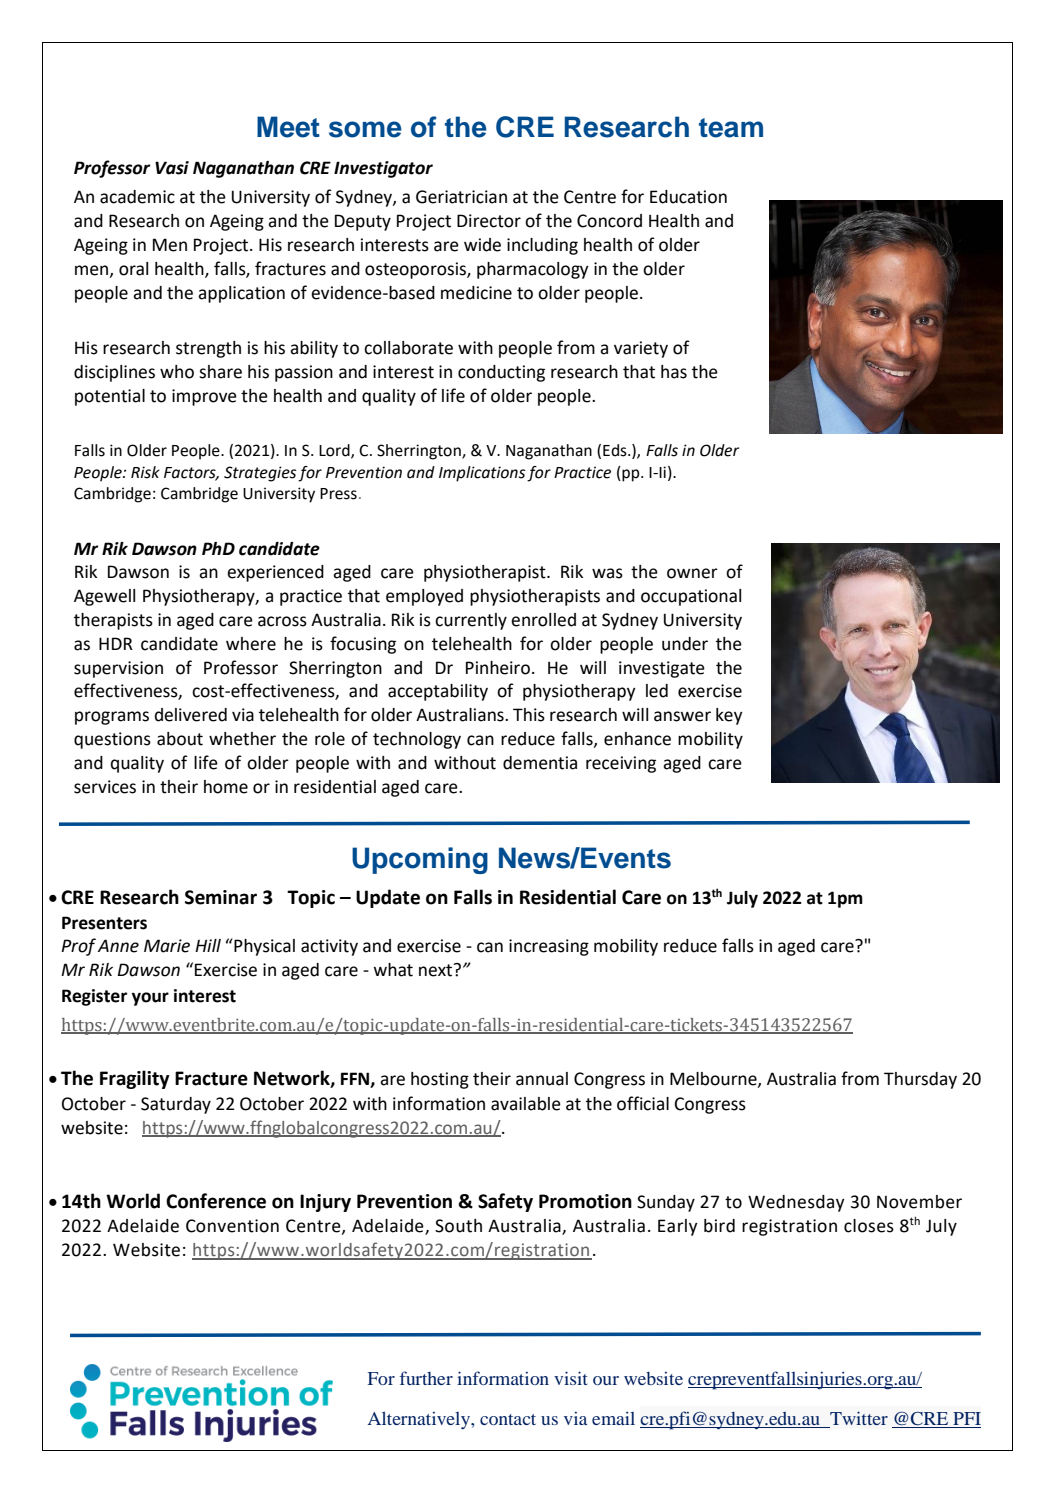 This screenshot has width=1055, height=1493. What do you see at coordinates (508, 1419) in the screenshot?
I see `contact` at bounding box center [508, 1419].
